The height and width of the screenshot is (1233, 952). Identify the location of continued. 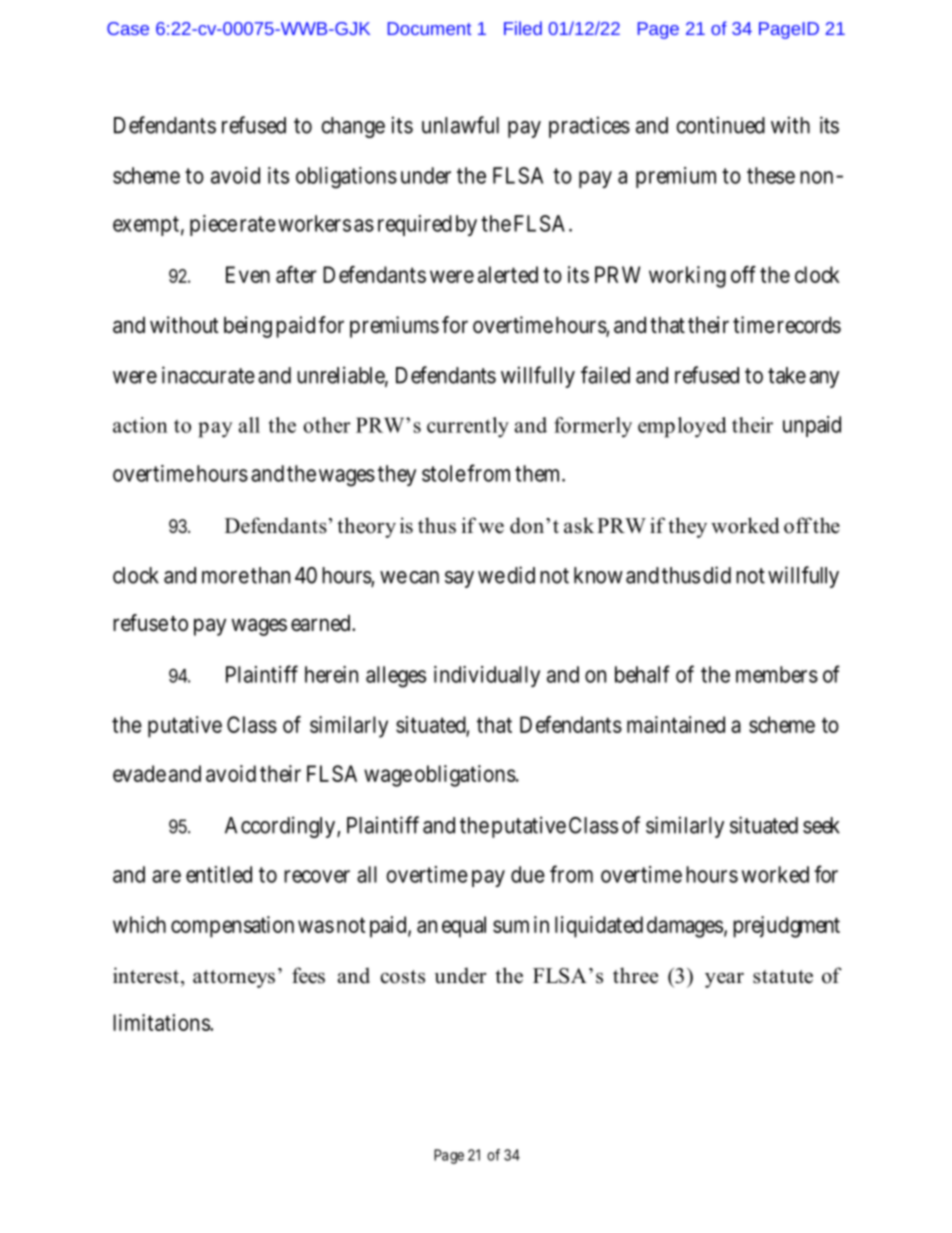
(720, 125).
